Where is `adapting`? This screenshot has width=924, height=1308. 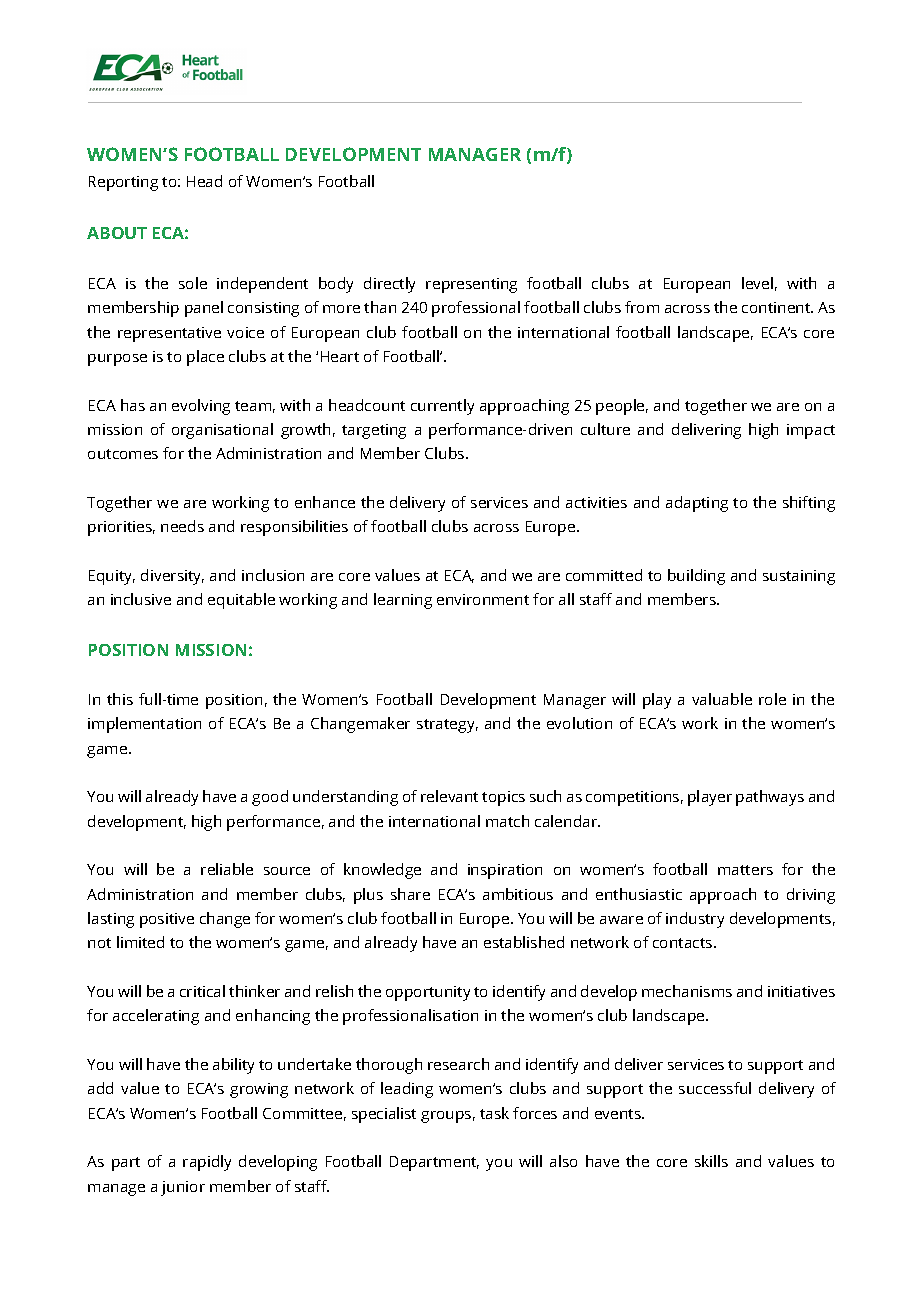
adapting is located at coordinates (697, 504).
